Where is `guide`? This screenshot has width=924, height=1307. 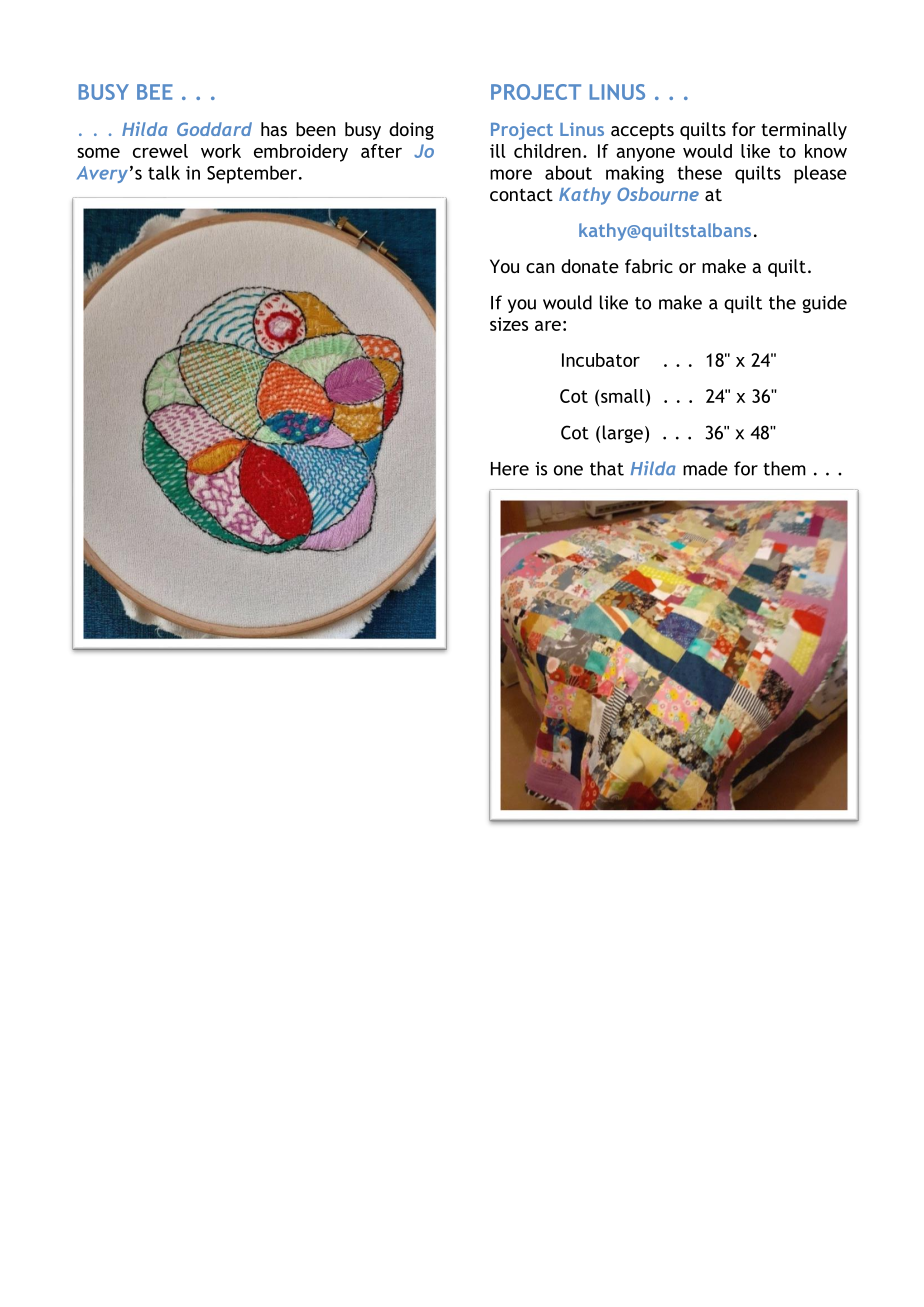 guide is located at coordinates (824, 304).
